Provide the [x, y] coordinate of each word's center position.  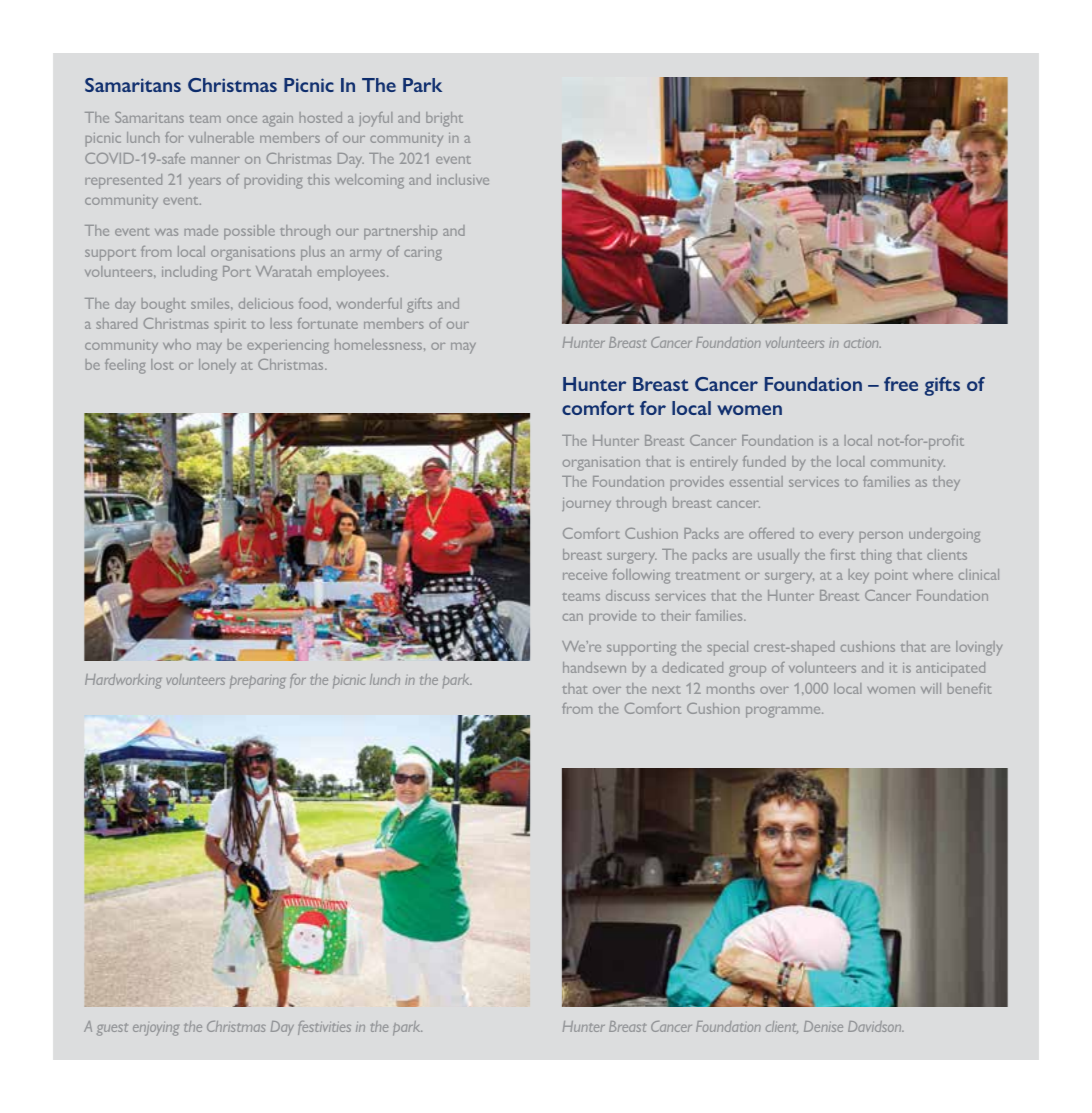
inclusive [463, 179]
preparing [257, 682]
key [859, 576]
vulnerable [221, 137]
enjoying [156, 1029]
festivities [324, 1028]
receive [585, 575]
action [862, 343]
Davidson [876, 1026]
